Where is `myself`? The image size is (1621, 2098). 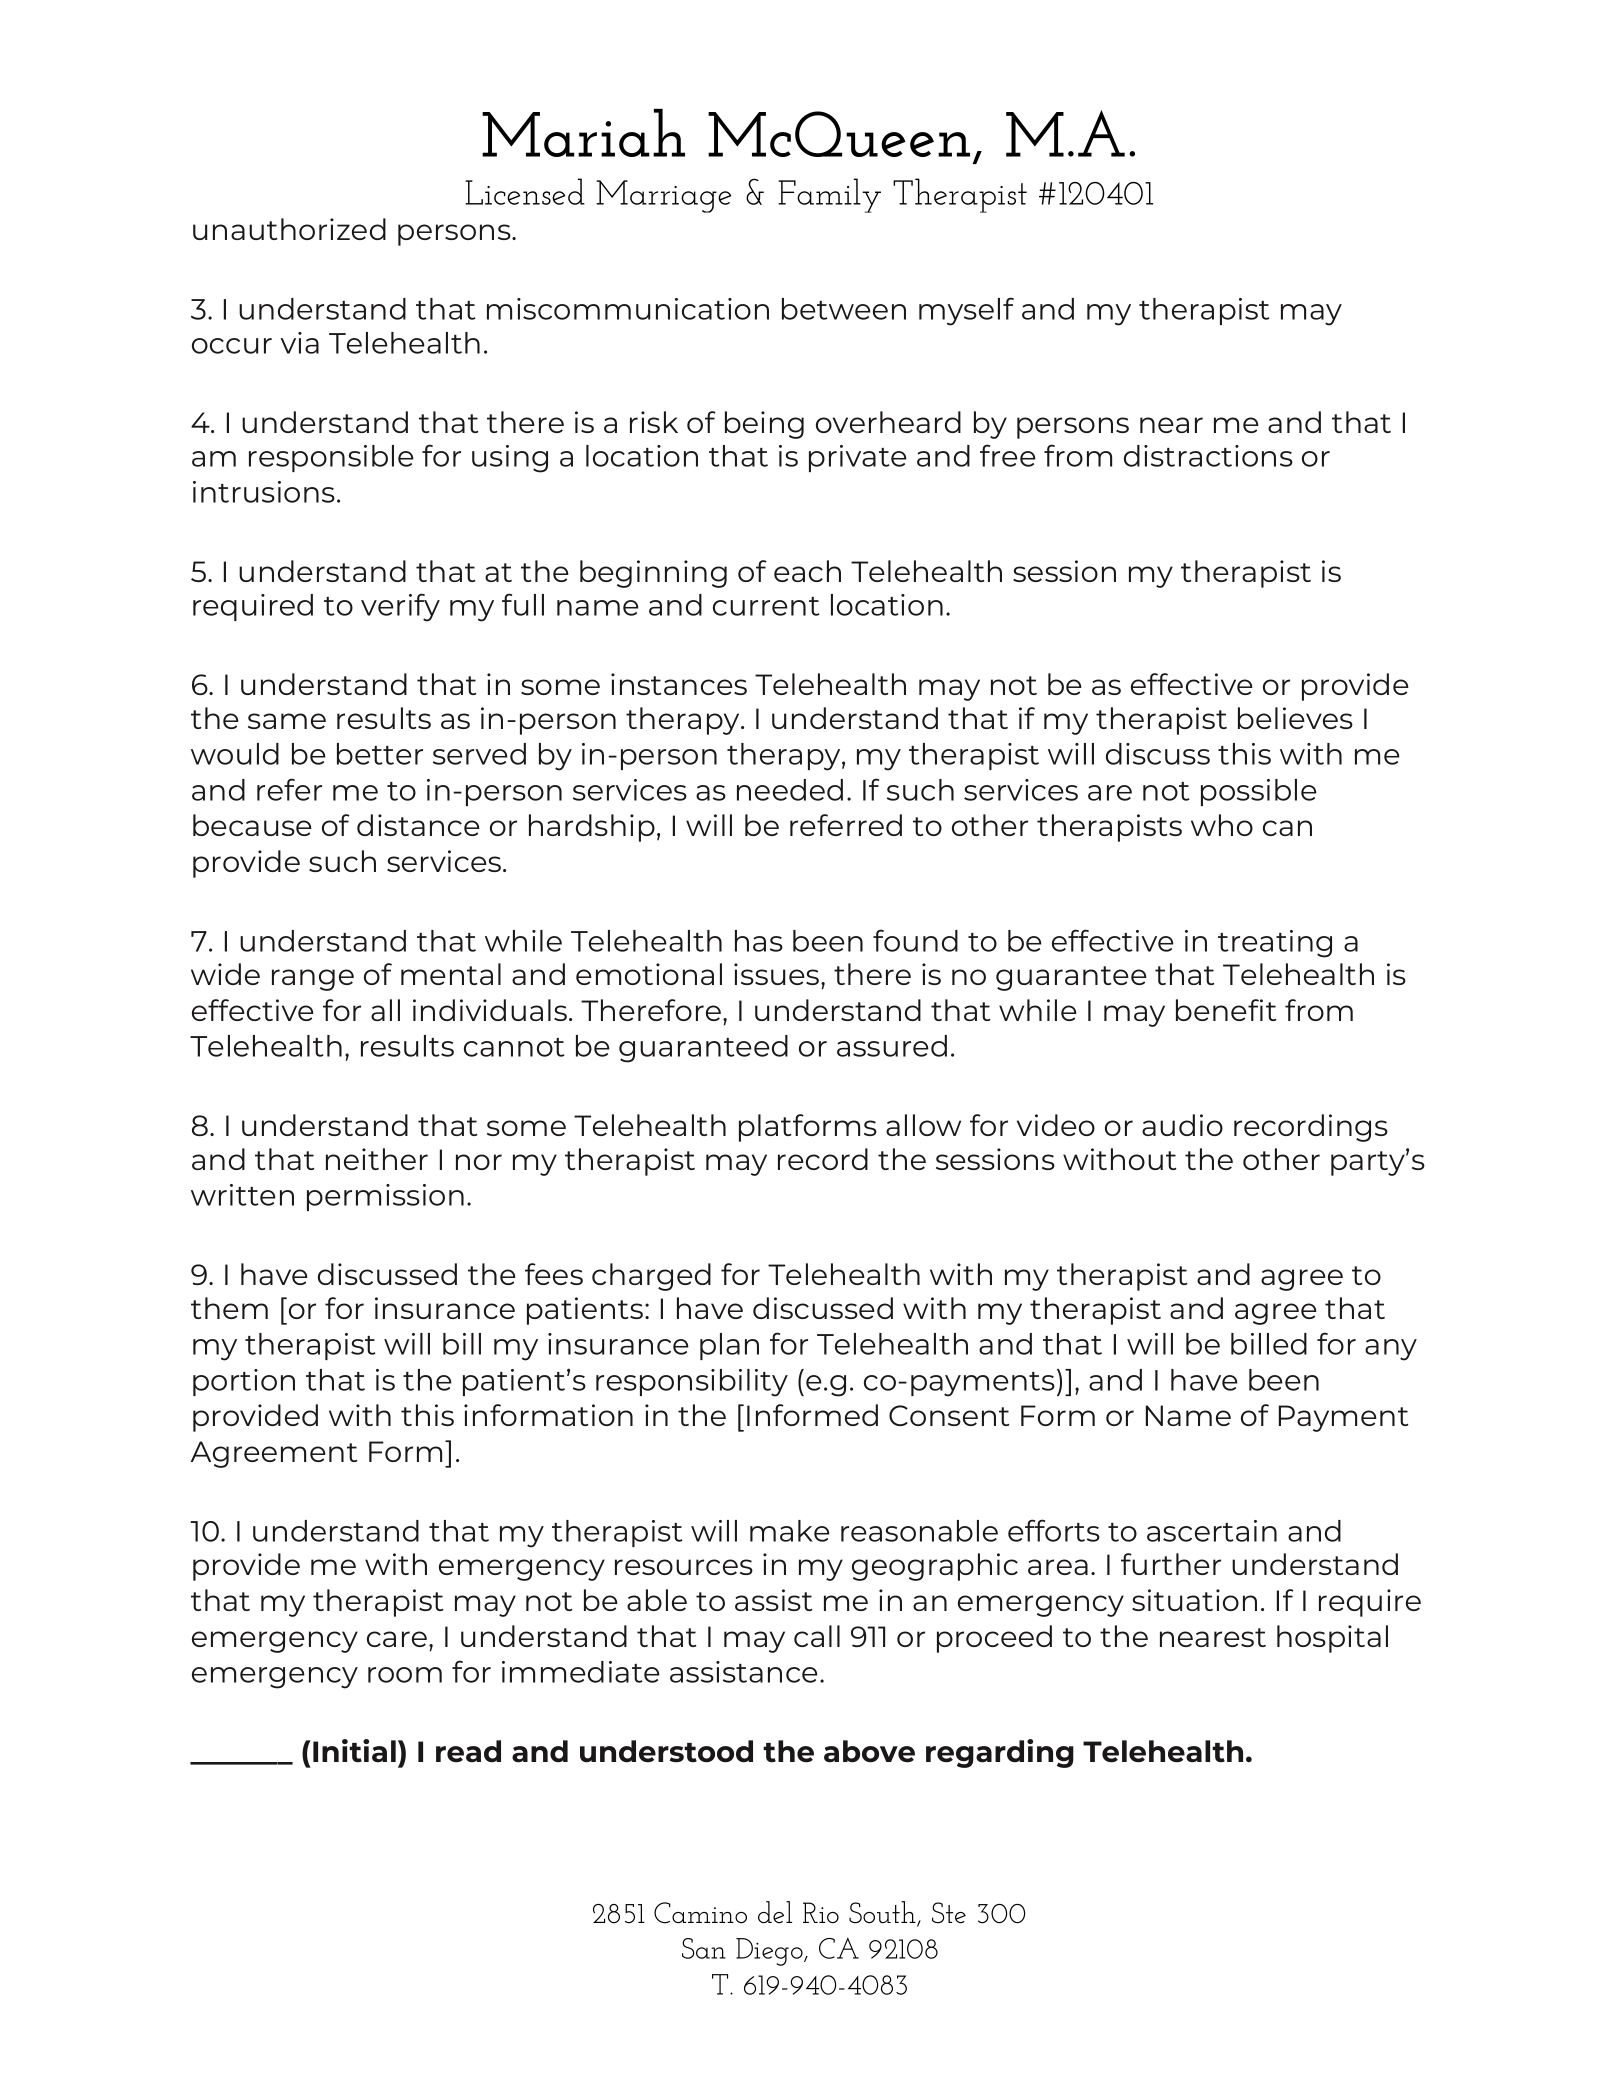 myself is located at coordinates (966, 311).
